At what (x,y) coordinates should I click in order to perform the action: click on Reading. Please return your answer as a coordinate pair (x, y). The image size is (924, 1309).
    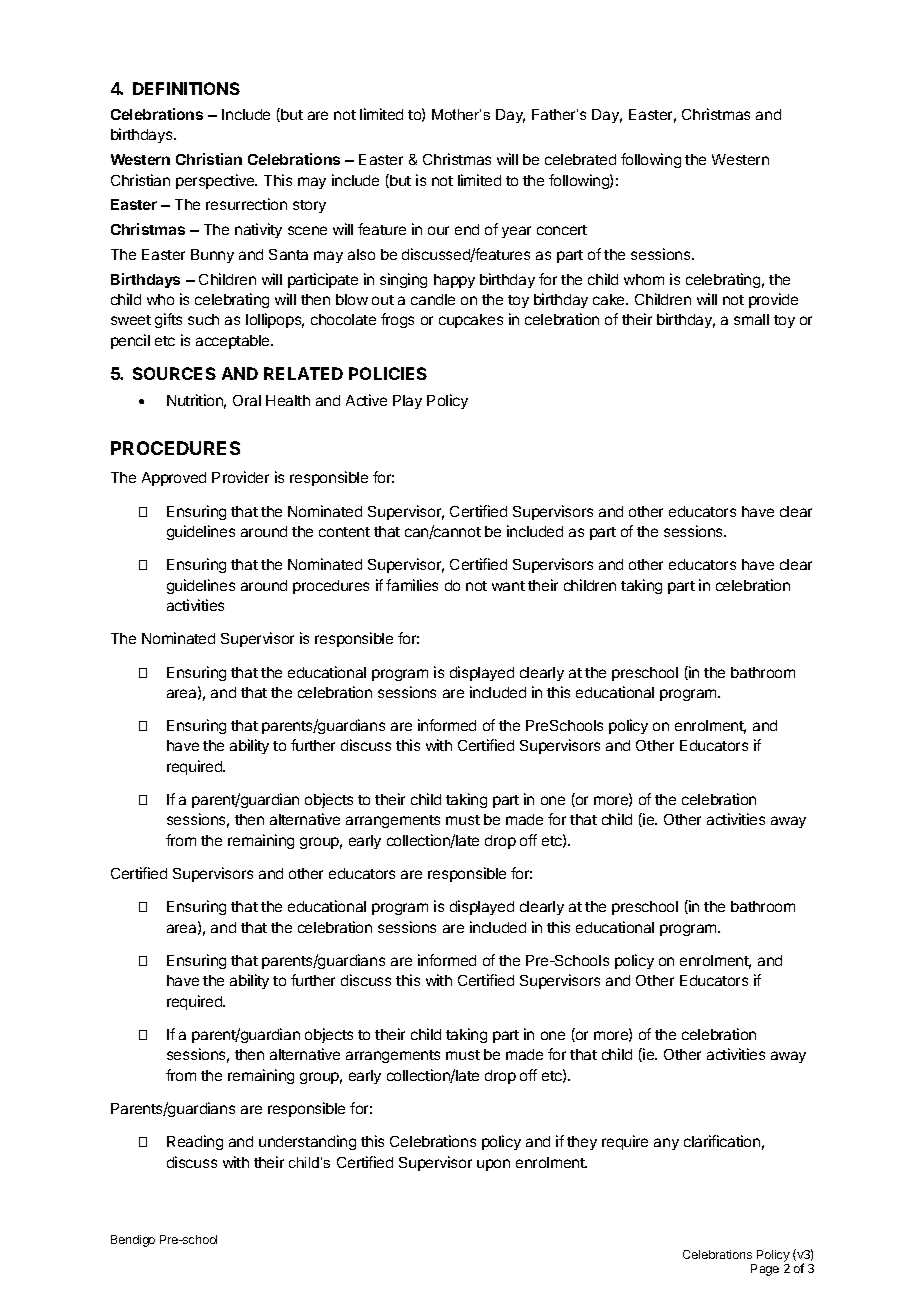
    Looking at the image, I should click on (195, 1142).
